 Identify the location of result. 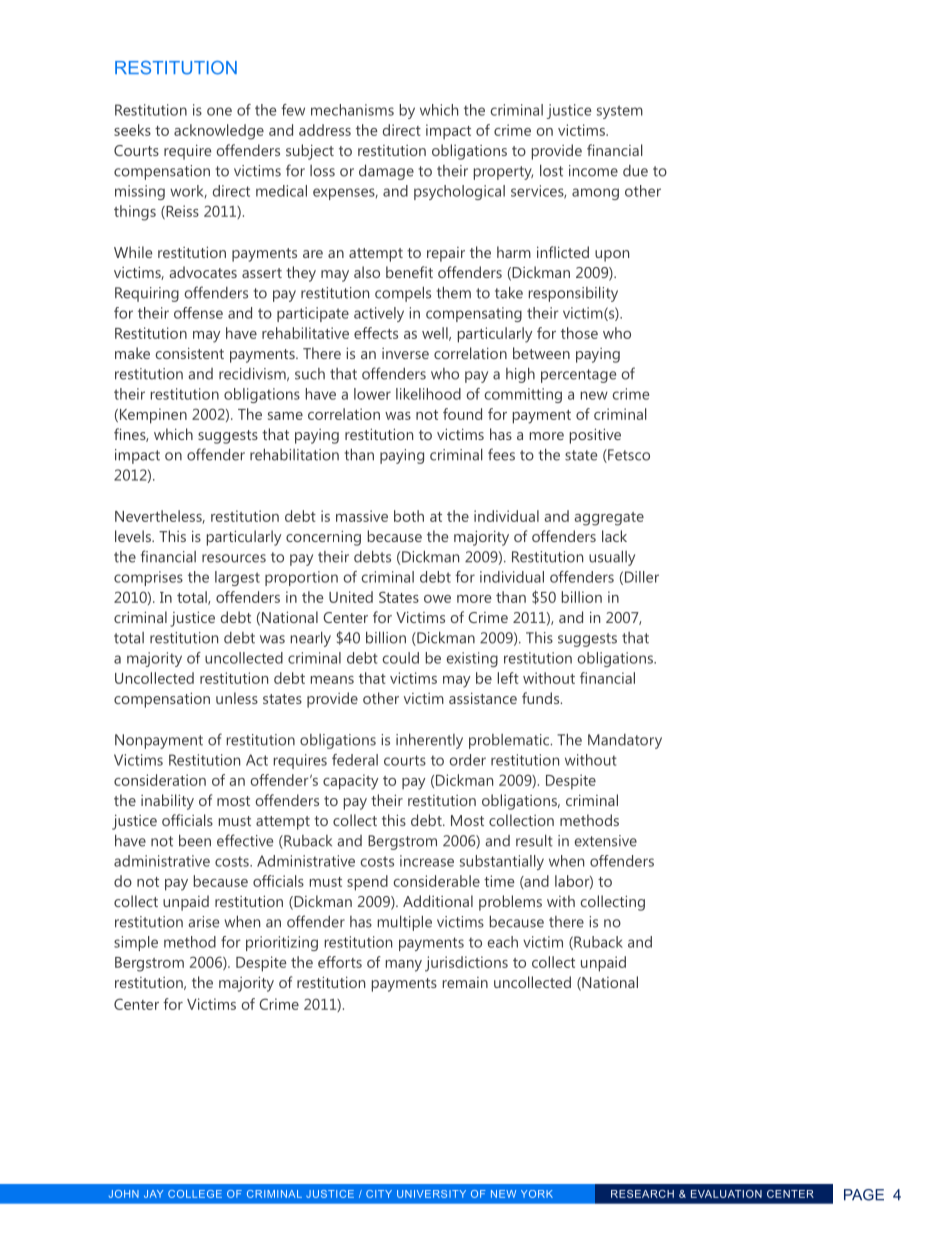
(534, 840).
